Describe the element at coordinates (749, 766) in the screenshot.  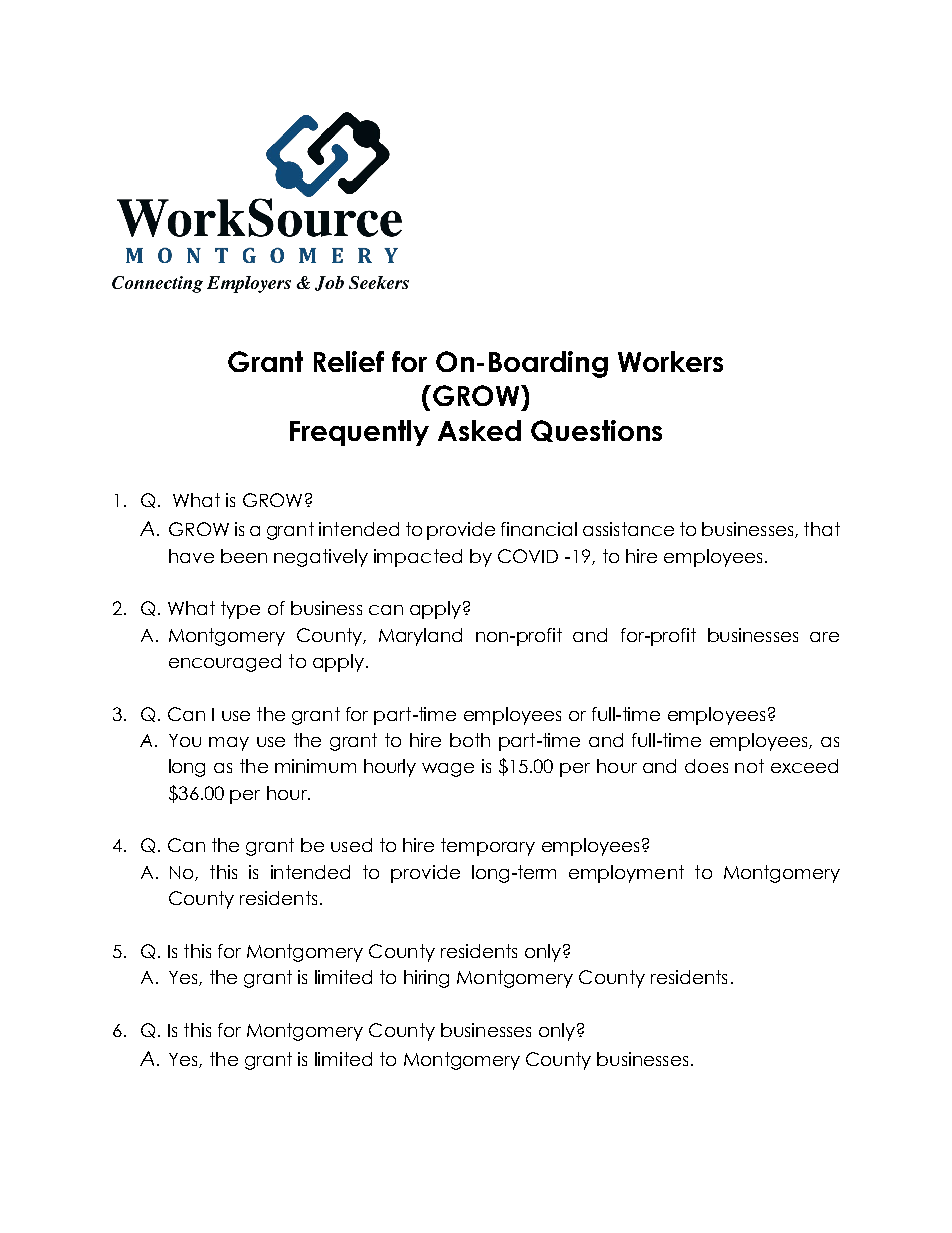
I see `not` at that location.
